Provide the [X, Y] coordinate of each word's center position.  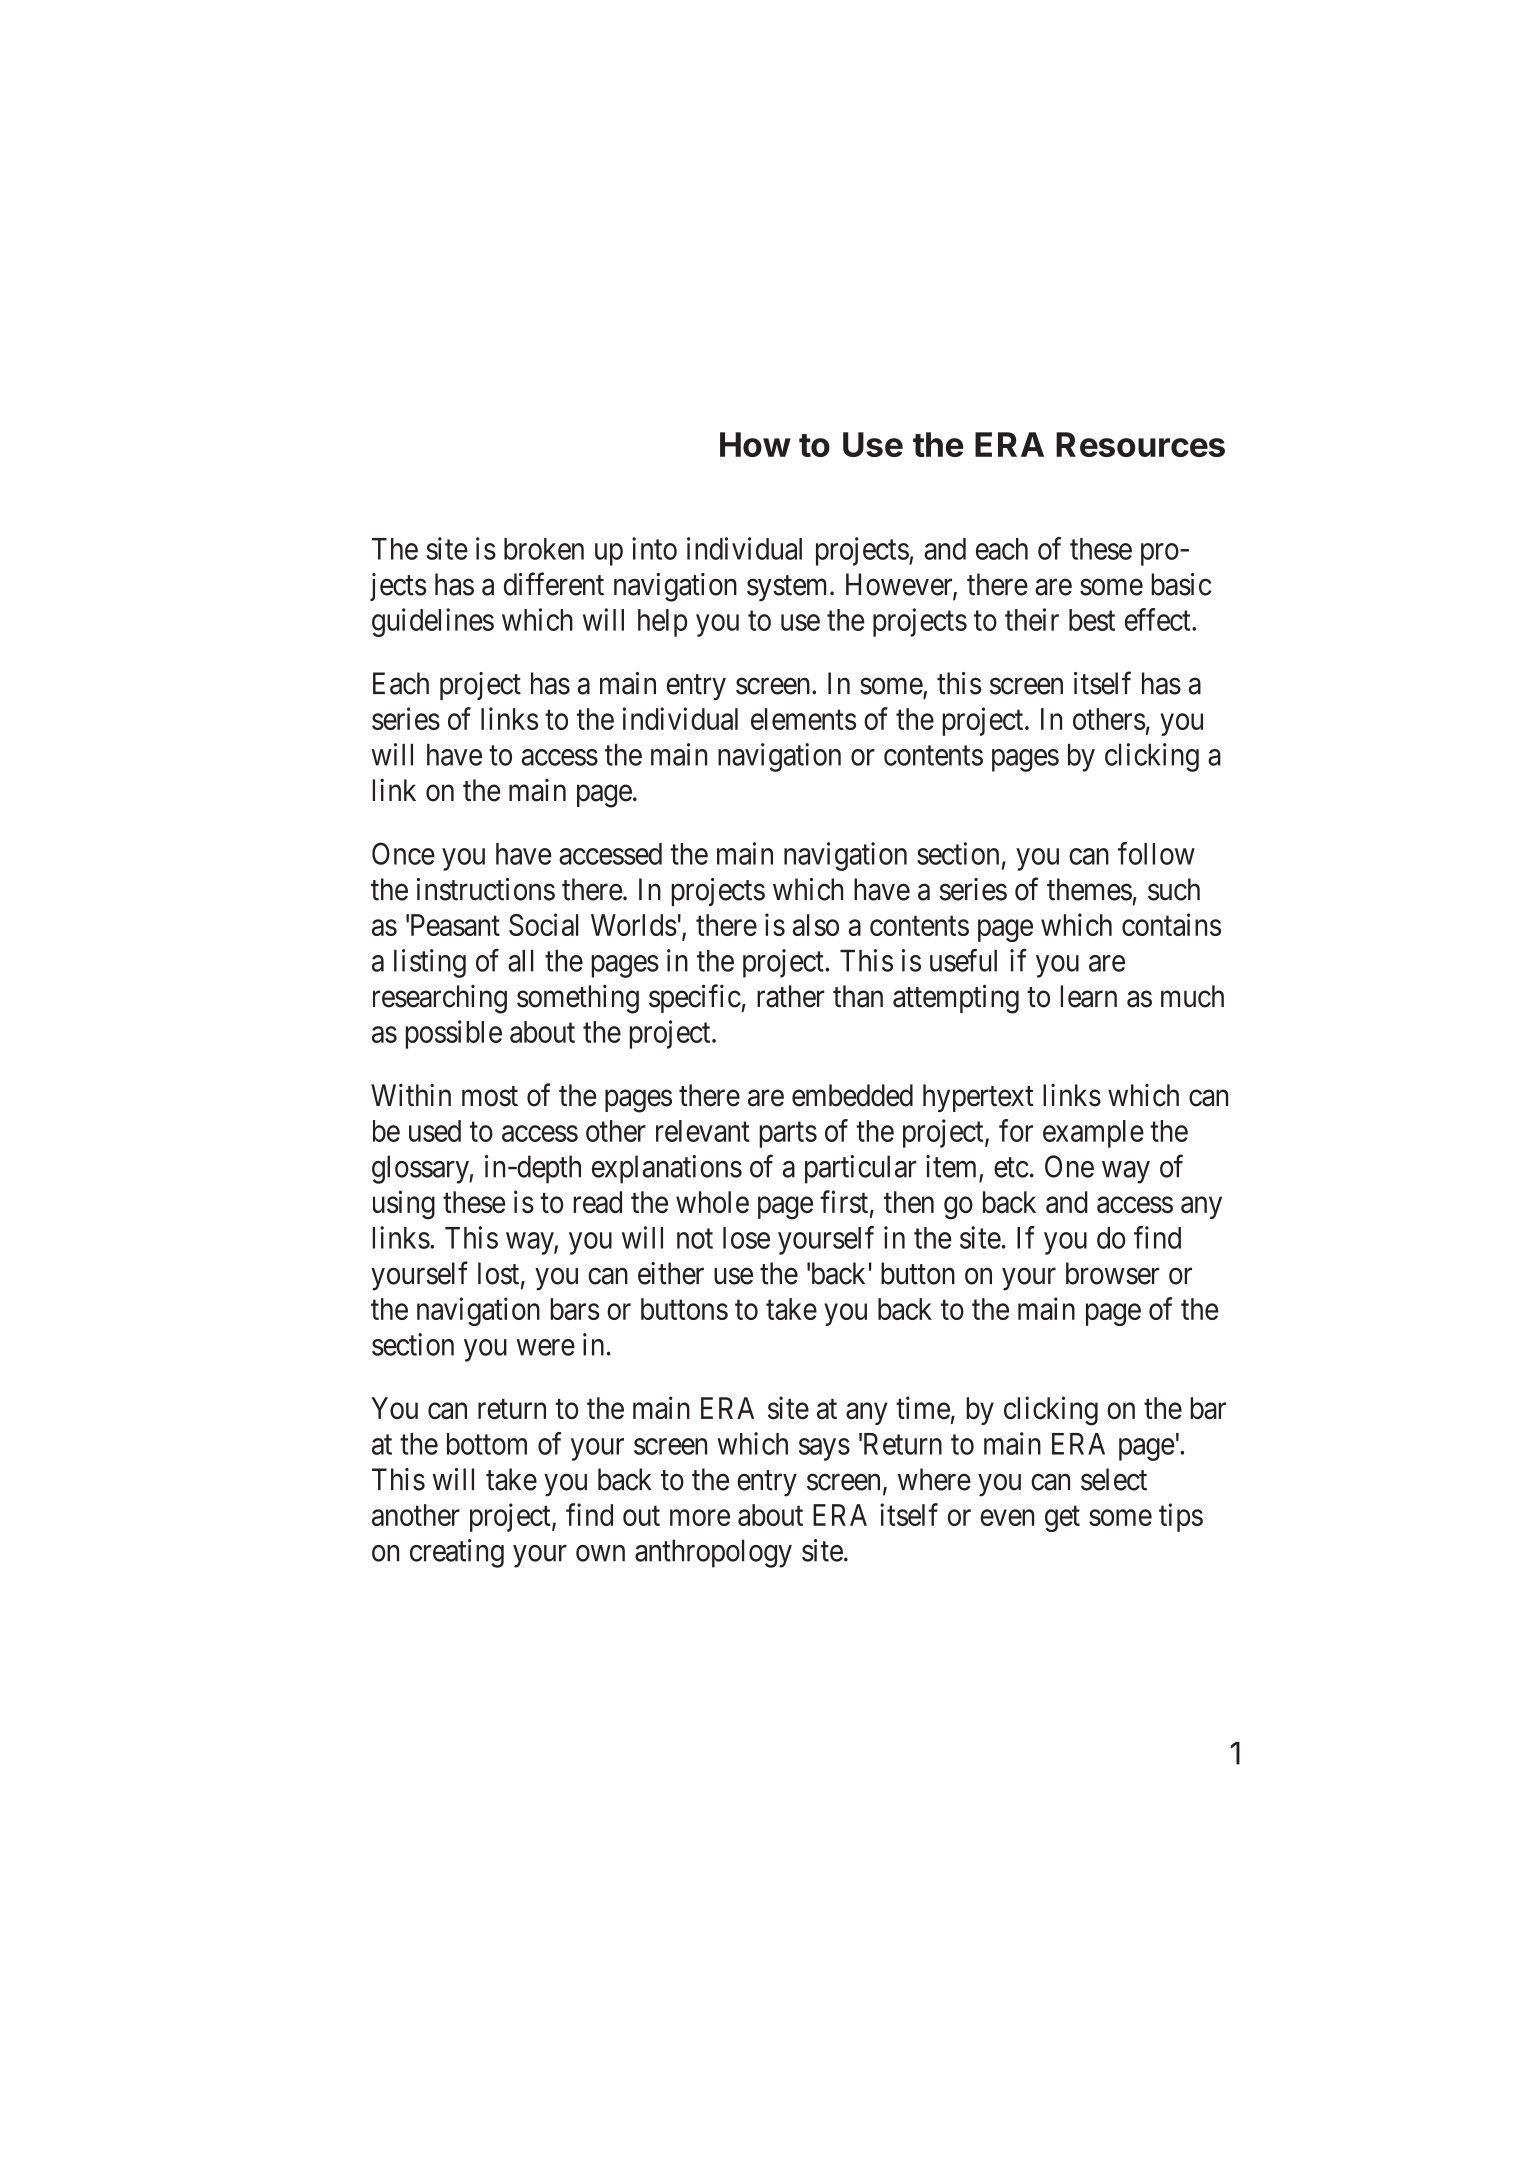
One [1069, 1166]
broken [544, 549]
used [435, 1131]
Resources [1140, 444]
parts [788, 1135]
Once [403, 853]
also [816, 925]
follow [1156, 853]
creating [457, 1553]
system [789, 588]
